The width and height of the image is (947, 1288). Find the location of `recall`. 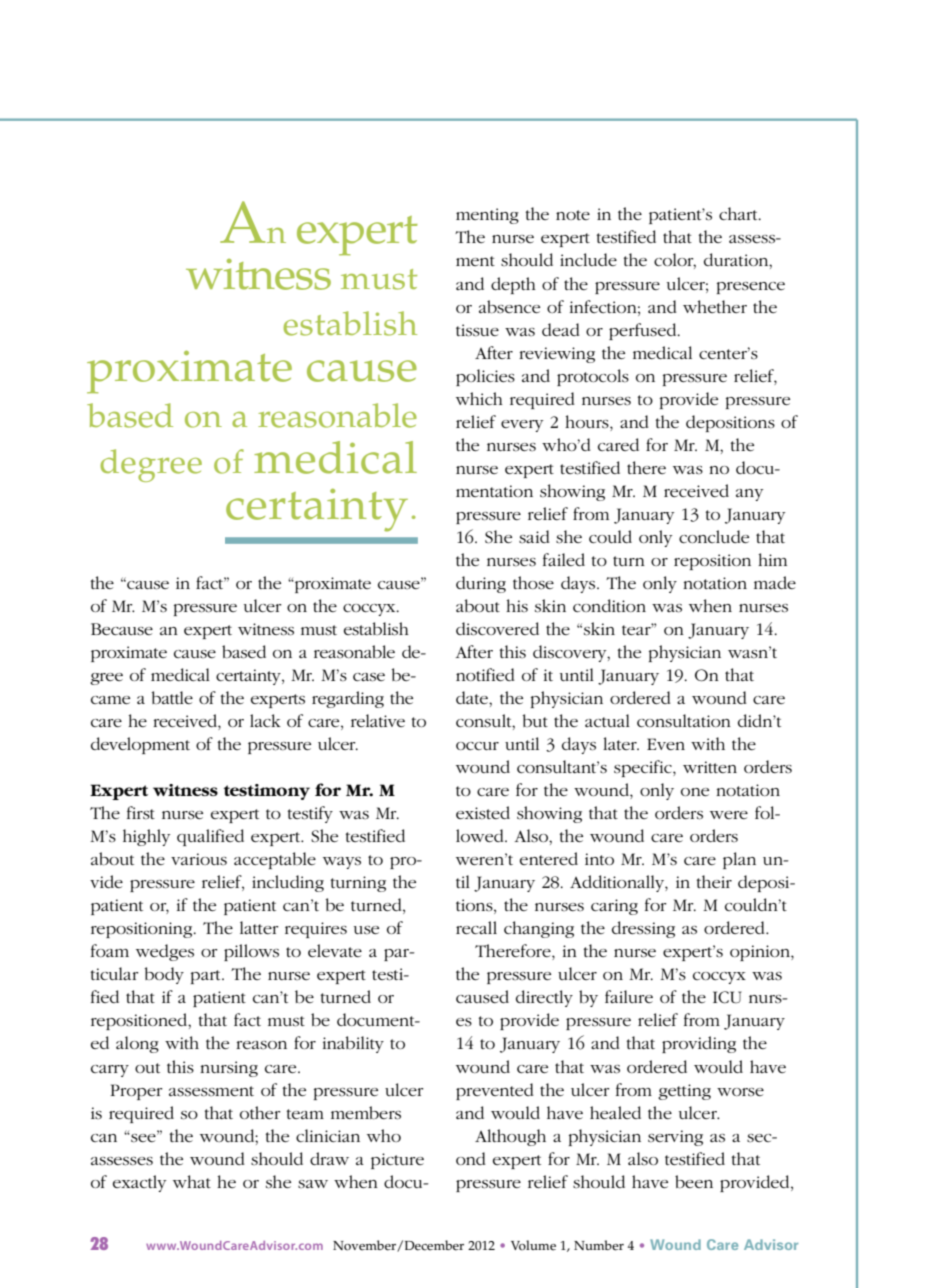

recall is located at coordinates (476, 927).
